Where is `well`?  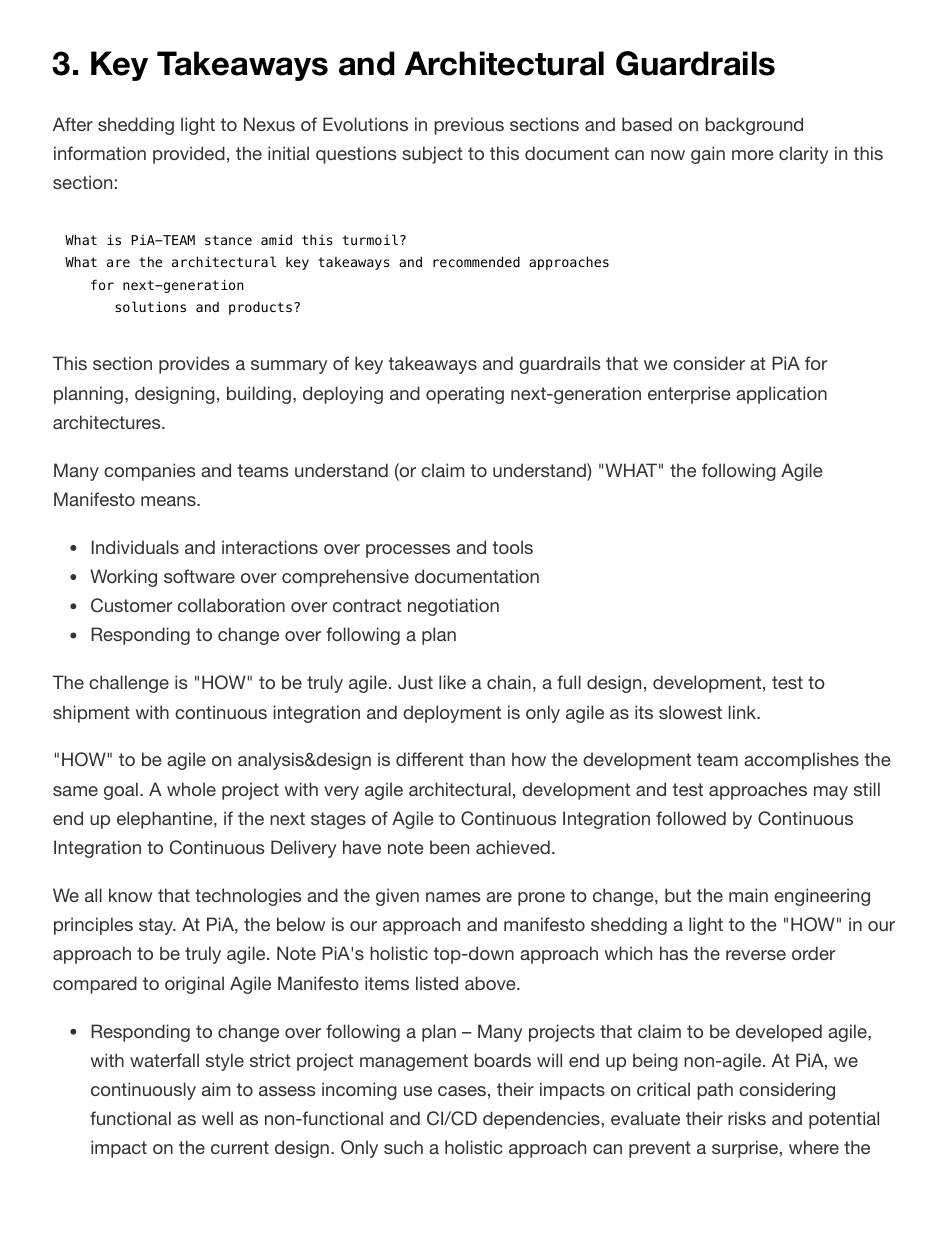 well is located at coordinates (217, 1118).
